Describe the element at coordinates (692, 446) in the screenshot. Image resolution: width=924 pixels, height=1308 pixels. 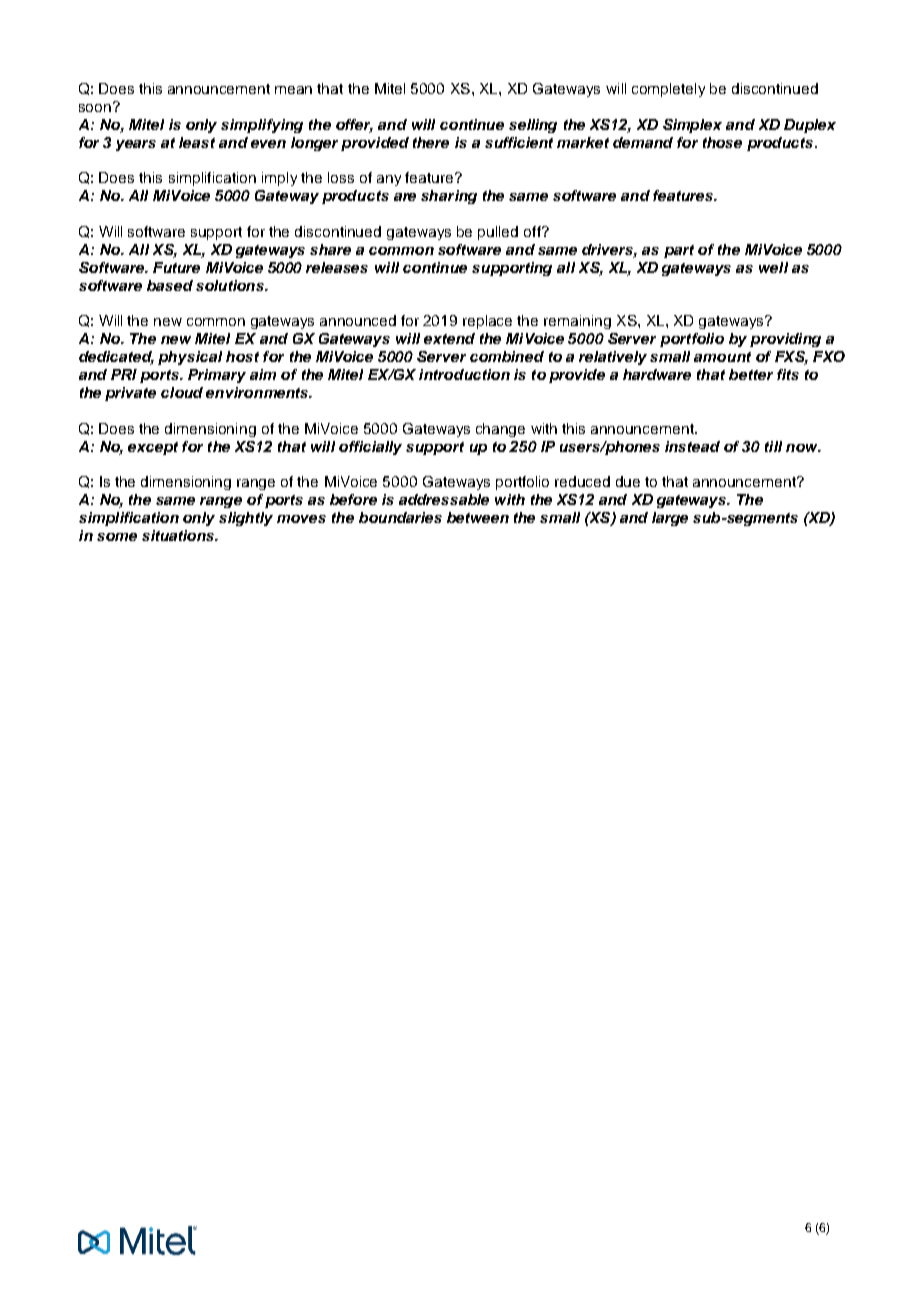
I see `instead` at that location.
